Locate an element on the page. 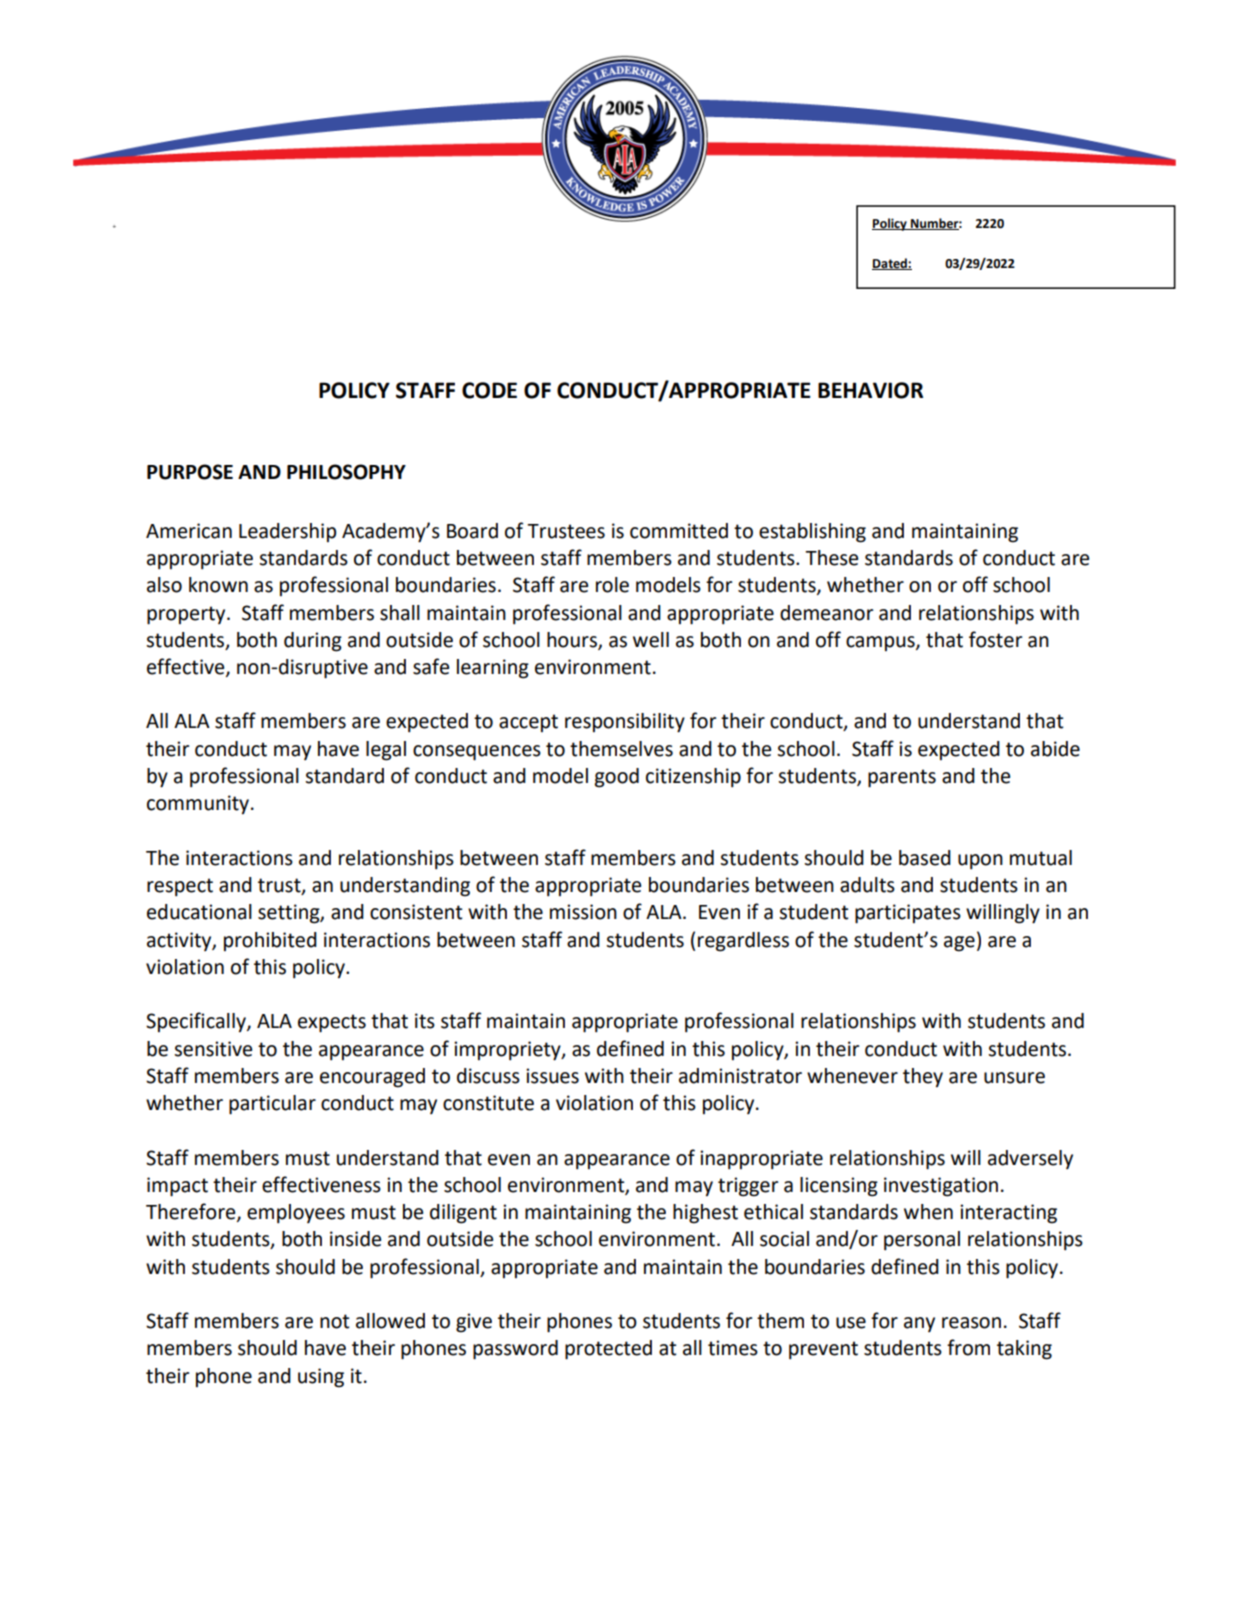 This image has height=1608, width=1242. from is located at coordinates (968, 1347).
